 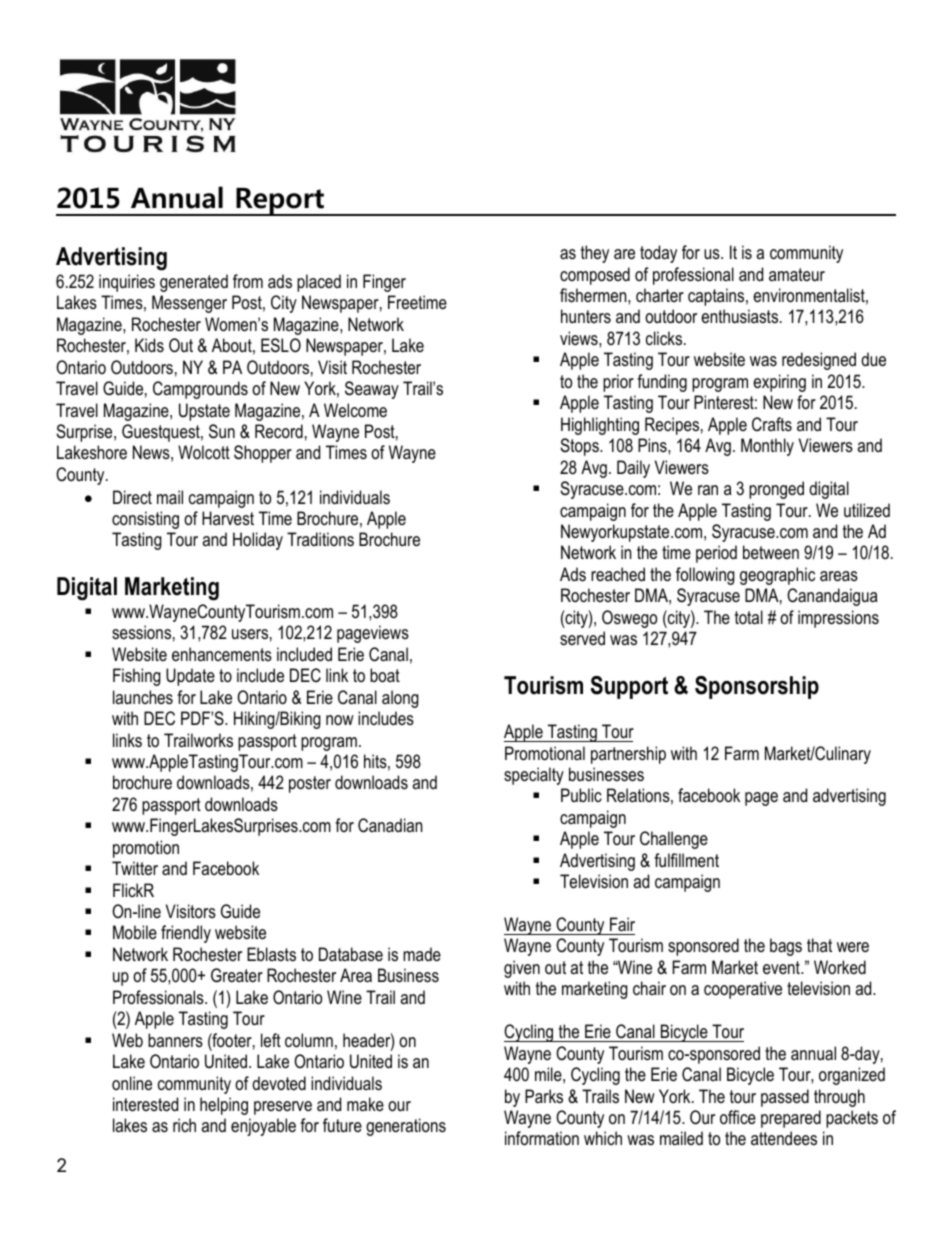 What do you see at coordinates (280, 202) in the document?
I see `Report` at bounding box center [280, 202].
